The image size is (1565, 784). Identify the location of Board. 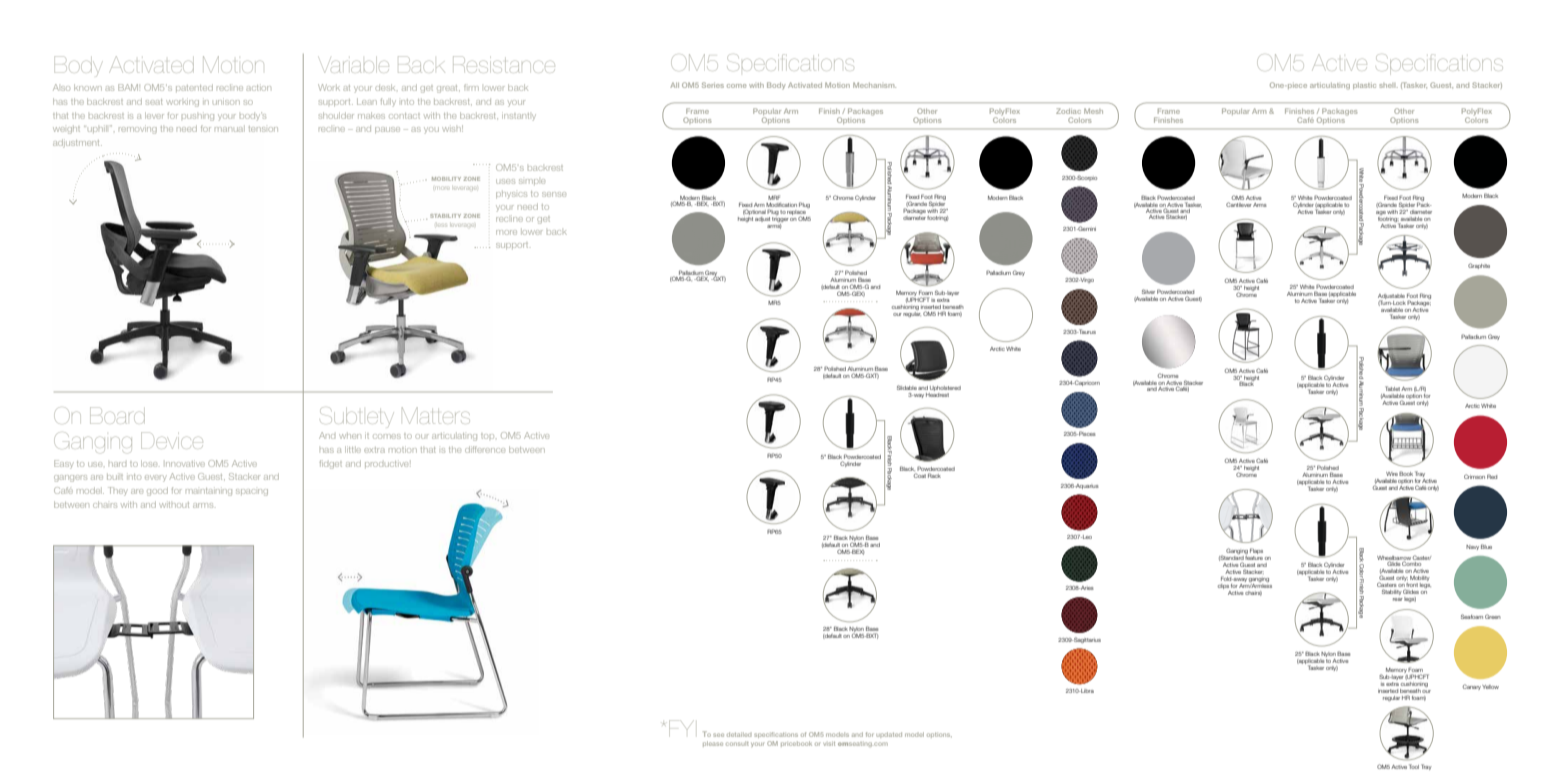
(117, 415).
